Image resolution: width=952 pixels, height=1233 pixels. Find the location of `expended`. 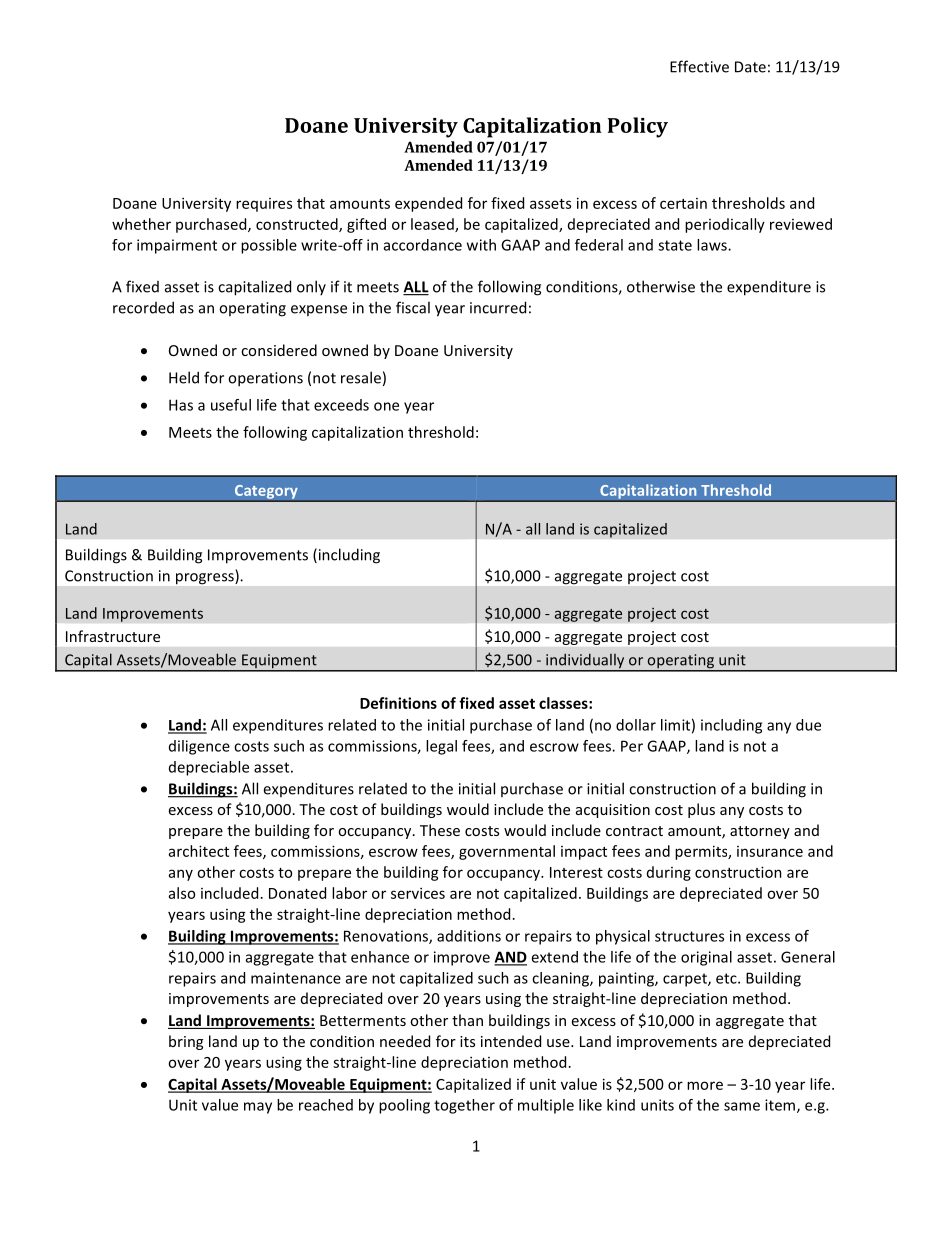

expended is located at coordinates (428, 204).
